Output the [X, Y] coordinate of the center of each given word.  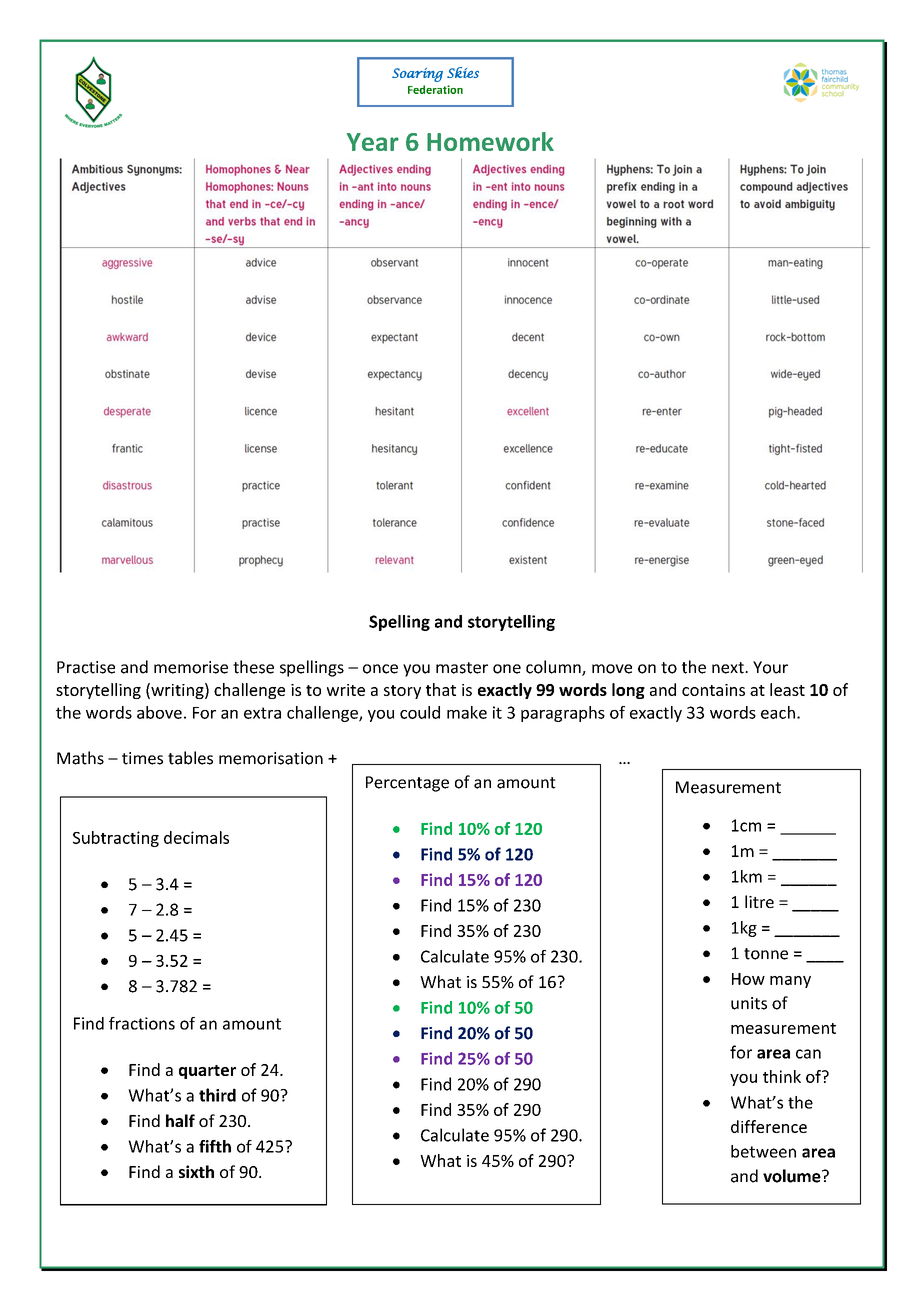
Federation [435, 89]
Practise [86, 667]
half [180, 1120]
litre [759, 901]
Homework [490, 141]
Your [770, 667]
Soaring [417, 75]
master [462, 668]
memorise [191, 667]
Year [373, 142]
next [729, 668]
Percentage [407, 784]
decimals [196, 837]
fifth [215, 1146]
